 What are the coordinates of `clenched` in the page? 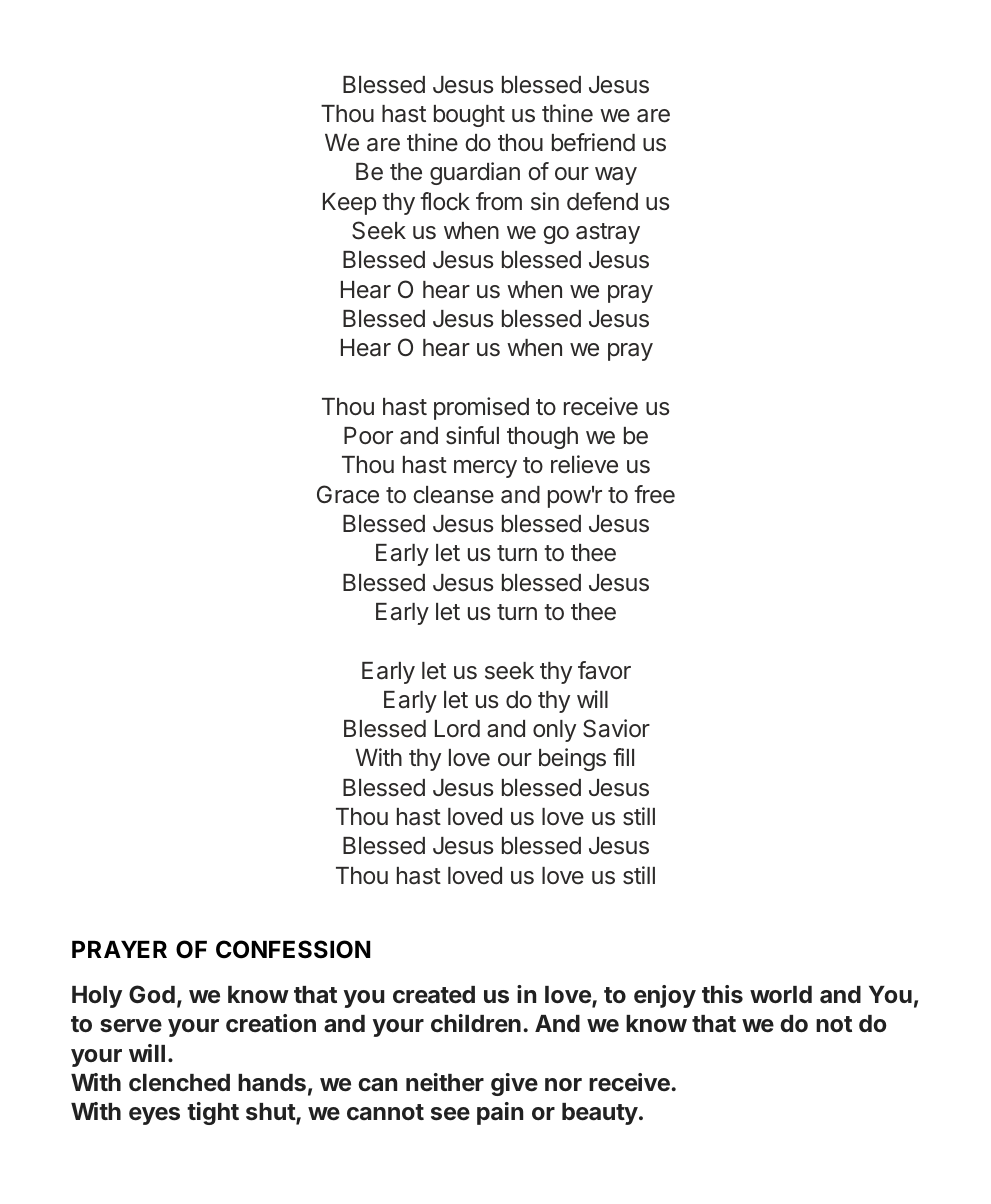 It's located at (179, 1083).
